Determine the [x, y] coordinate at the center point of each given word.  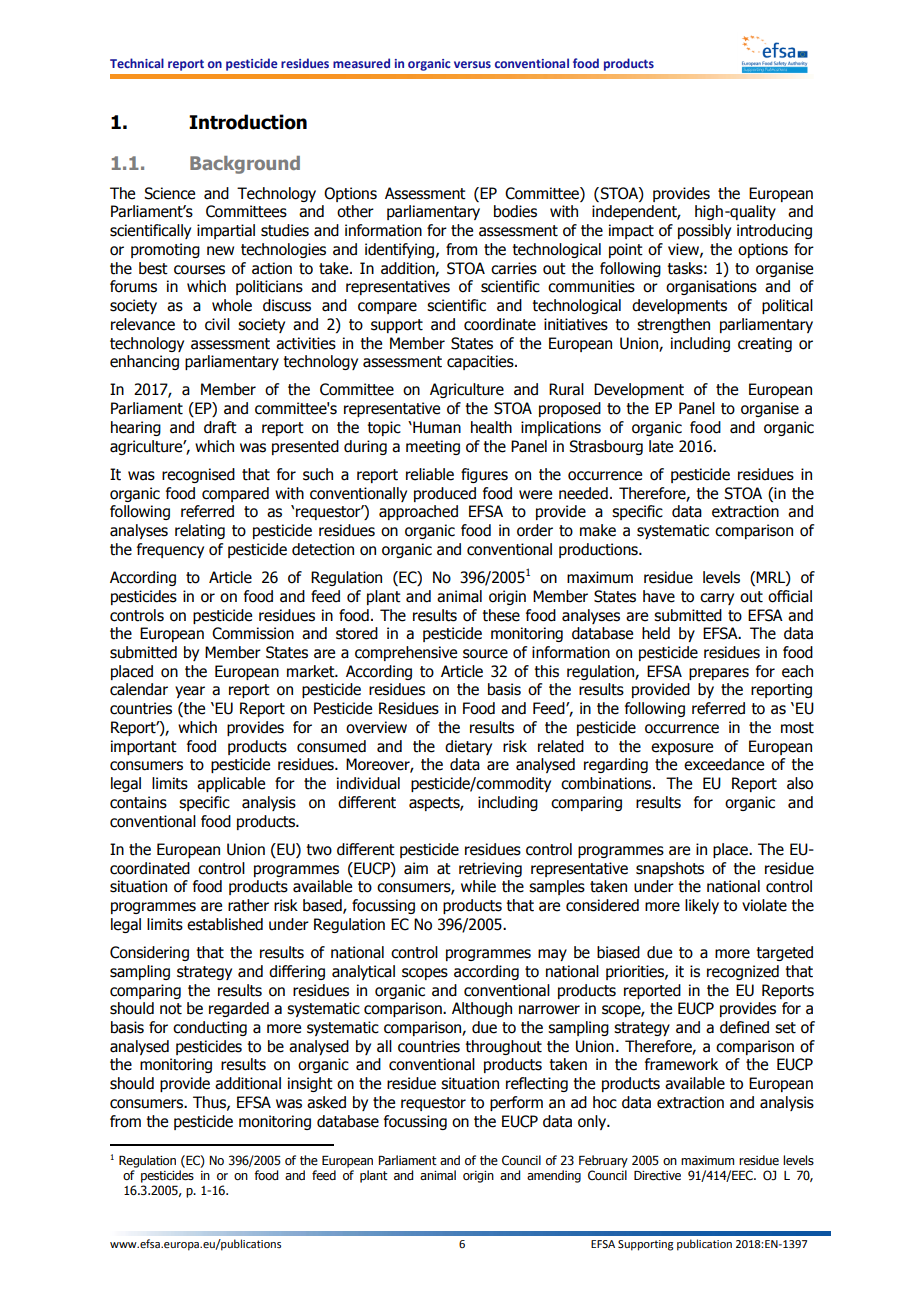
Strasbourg [606, 447]
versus [472, 64]
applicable [231, 784]
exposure [682, 749]
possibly [704, 231]
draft [220, 427]
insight [310, 1084]
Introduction [248, 122]
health [491, 427]
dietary [468, 747]
